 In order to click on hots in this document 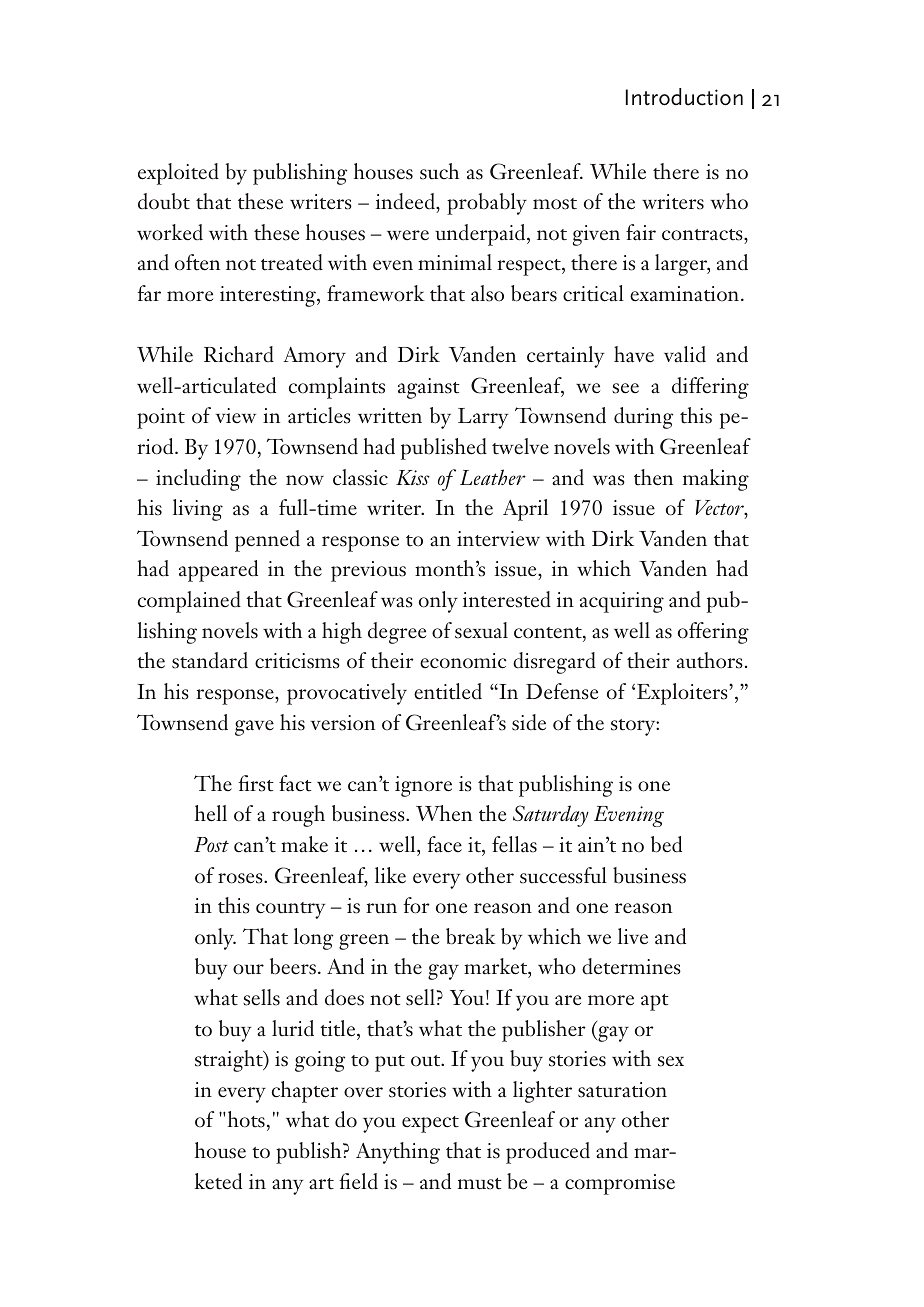, I will do `click(245, 1119)`.
